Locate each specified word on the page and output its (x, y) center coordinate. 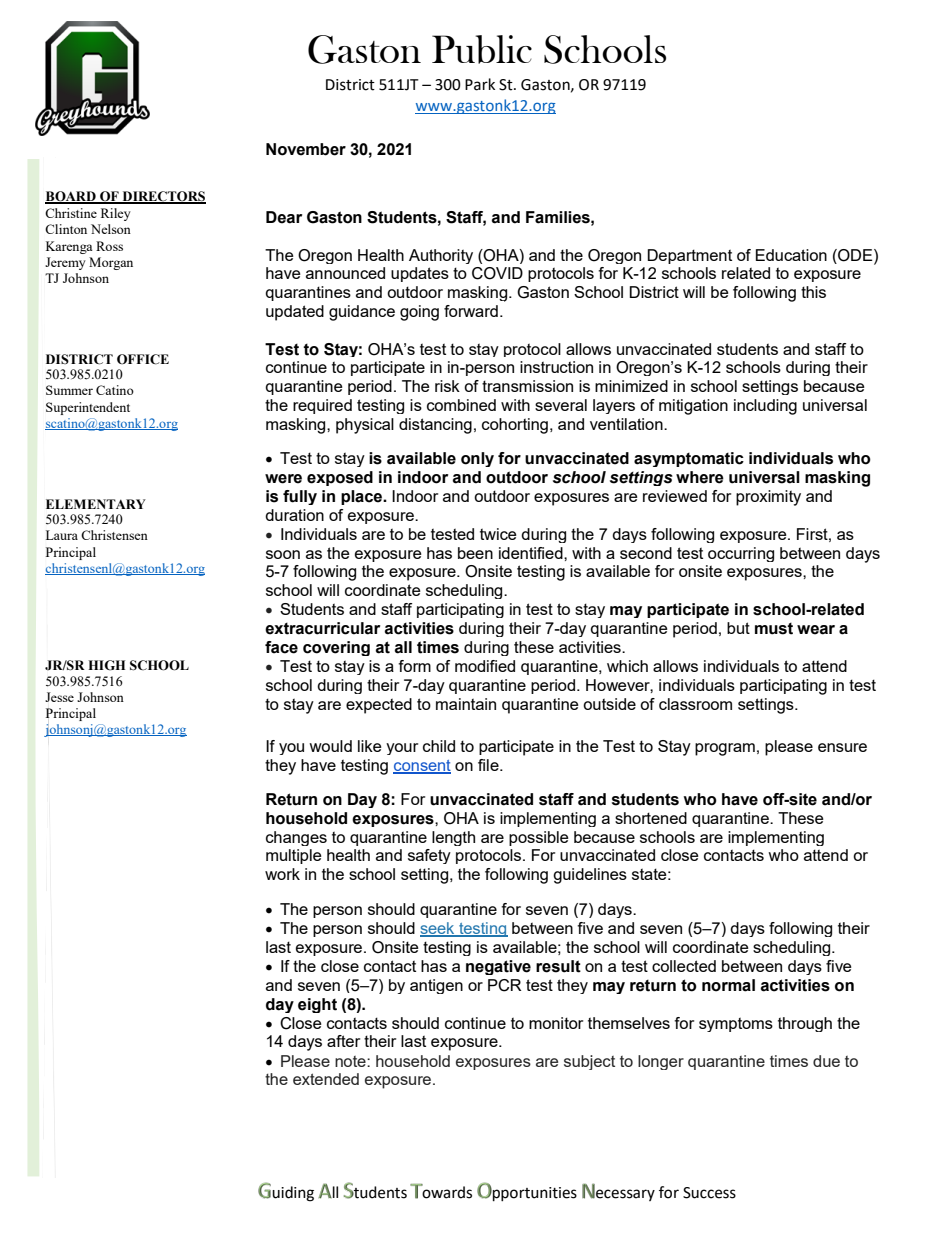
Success (709, 1193)
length (453, 838)
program (725, 749)
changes (296, 838)
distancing (435, 426)
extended (326, 1079)
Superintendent (88, 408)
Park (480, 84)
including (765, 407)
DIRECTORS (163, 197)
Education (791, 255)
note (351, 1061)
